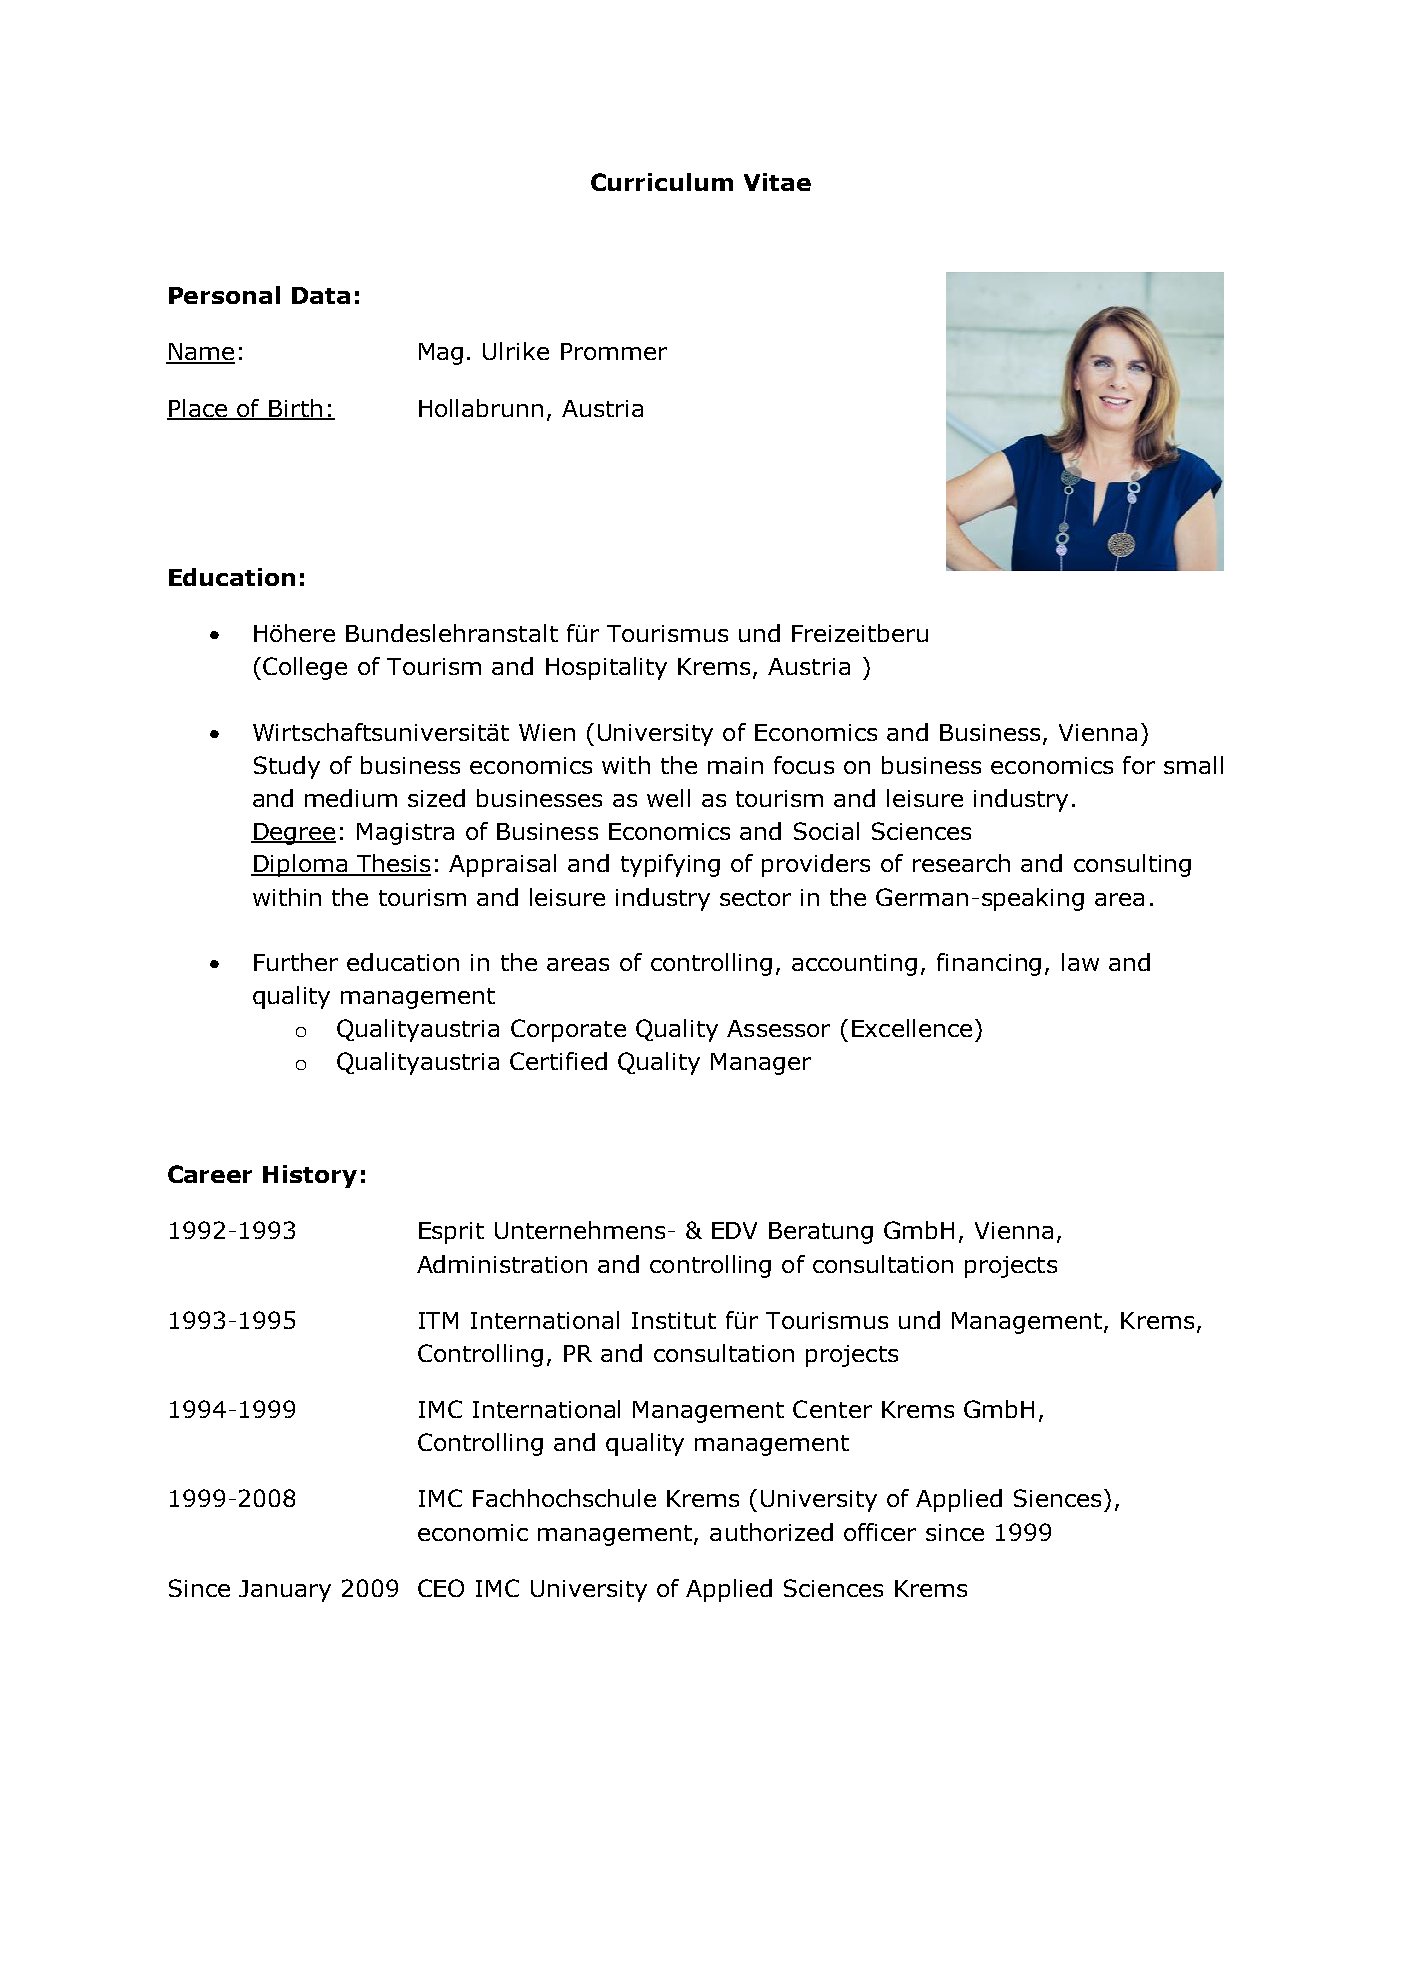  What do you see at coordinates (670, 865) in the document?
I see `typifying` at bounding box center [670, 865].
